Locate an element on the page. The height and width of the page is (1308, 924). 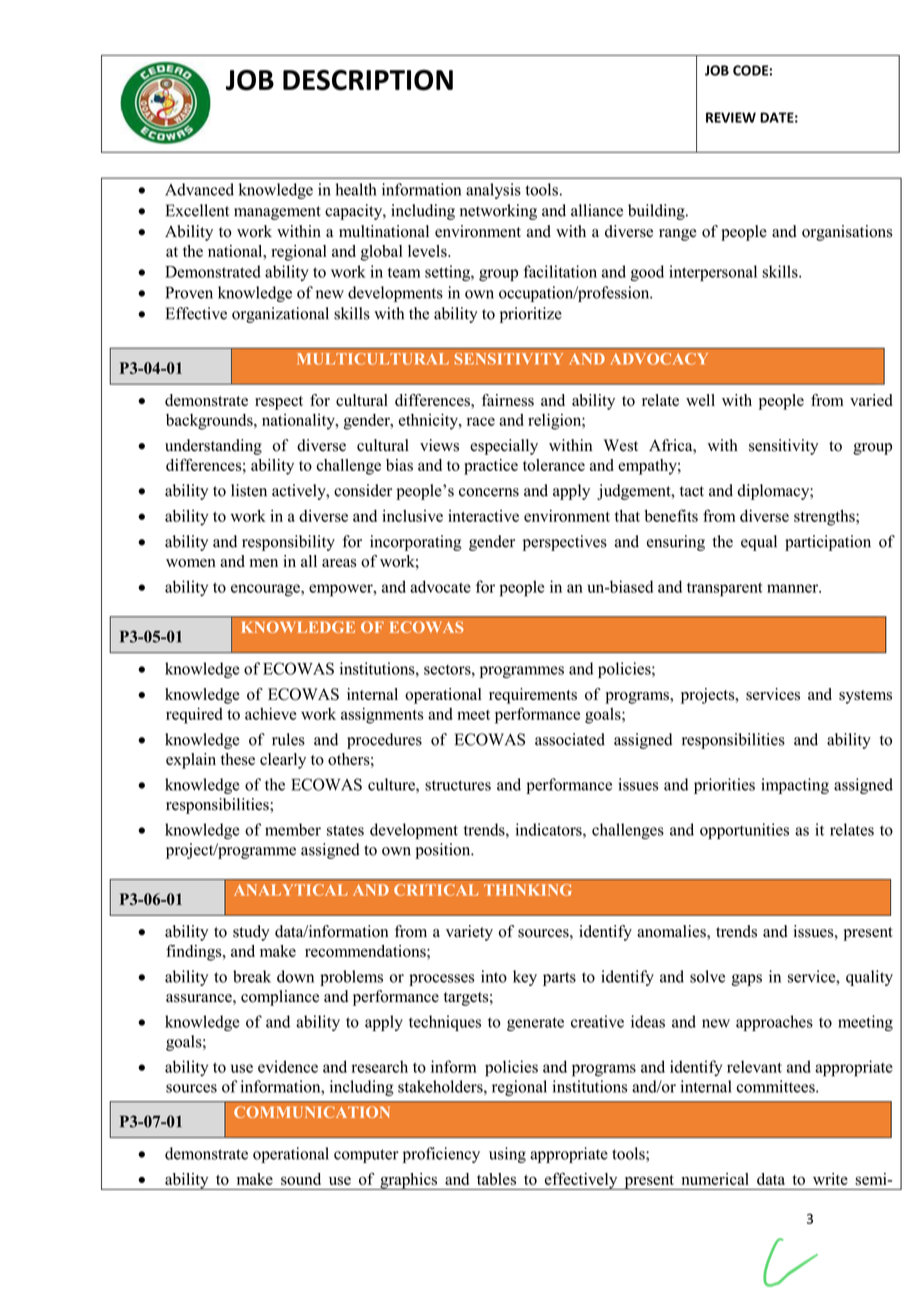
write is located at coordinates (830, 1179).
